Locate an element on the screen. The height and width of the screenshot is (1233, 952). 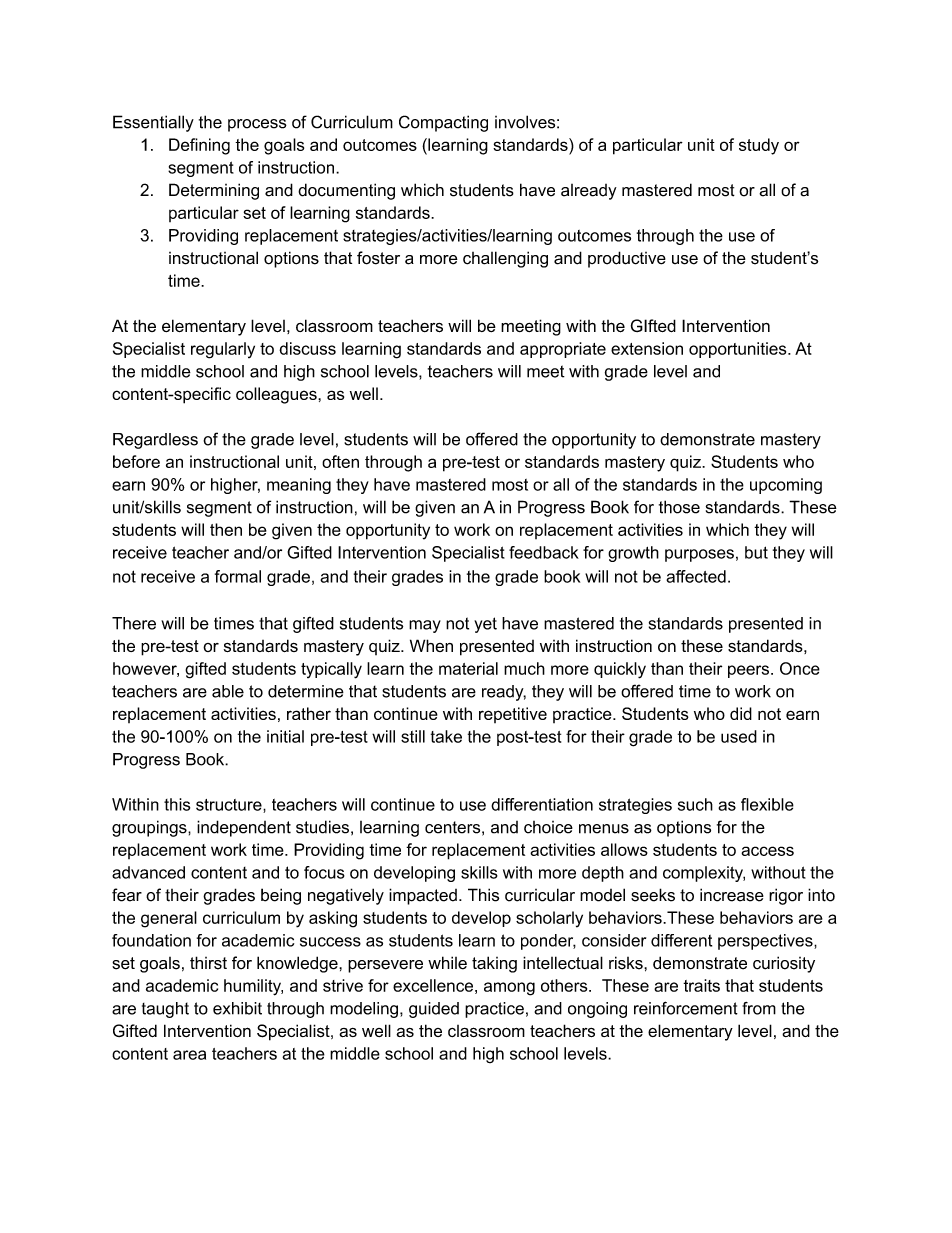
Compacting is located at coordinates (443, 123).
